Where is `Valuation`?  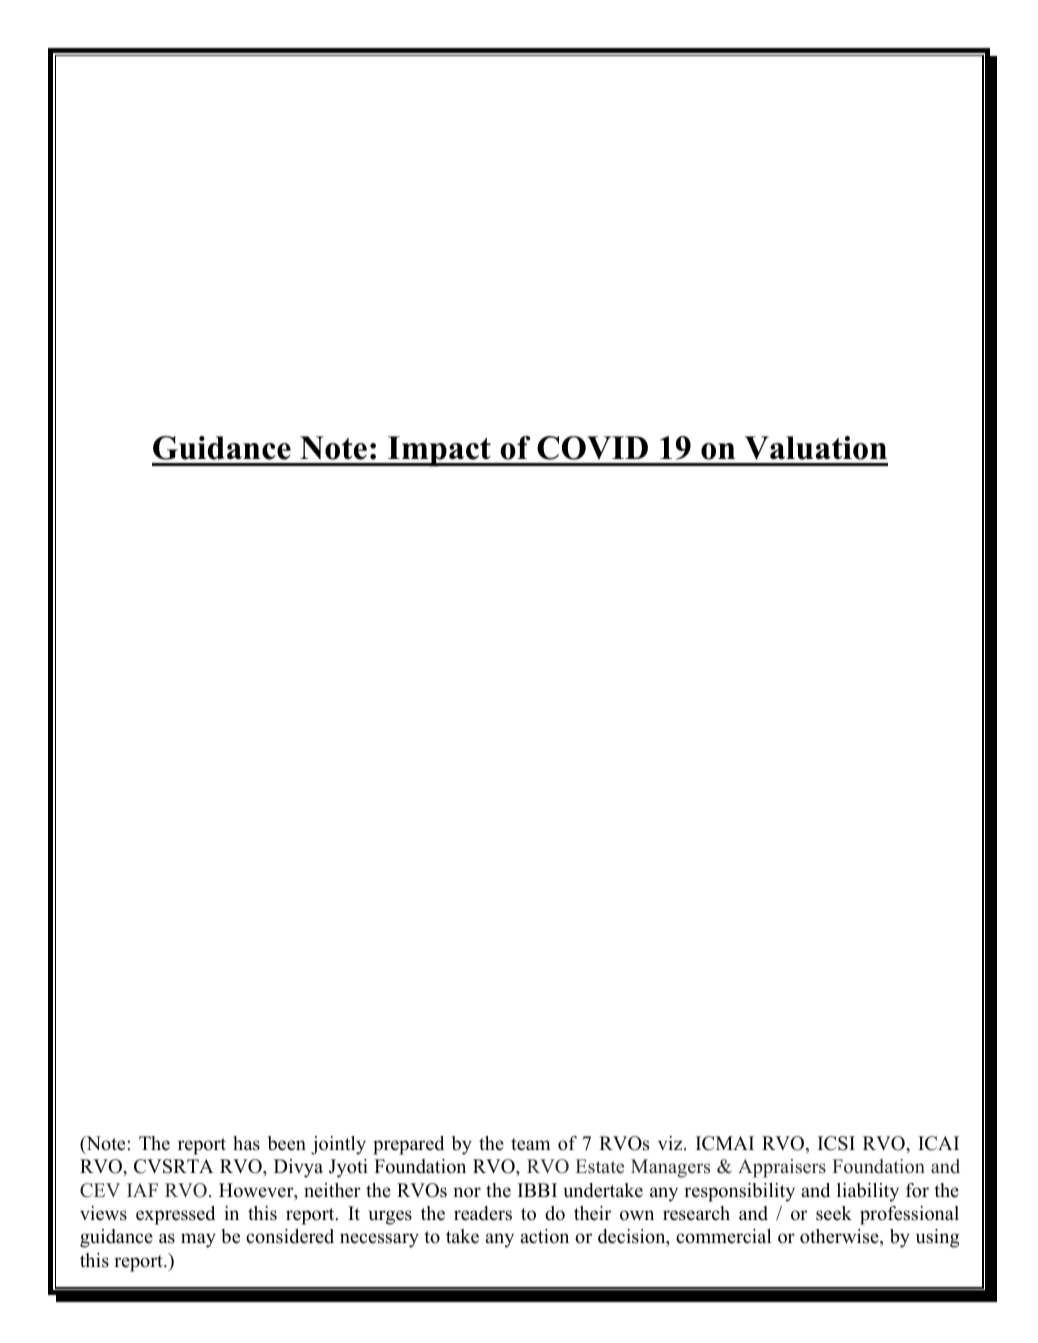 Valuation is located at coordinates (816, 448).
